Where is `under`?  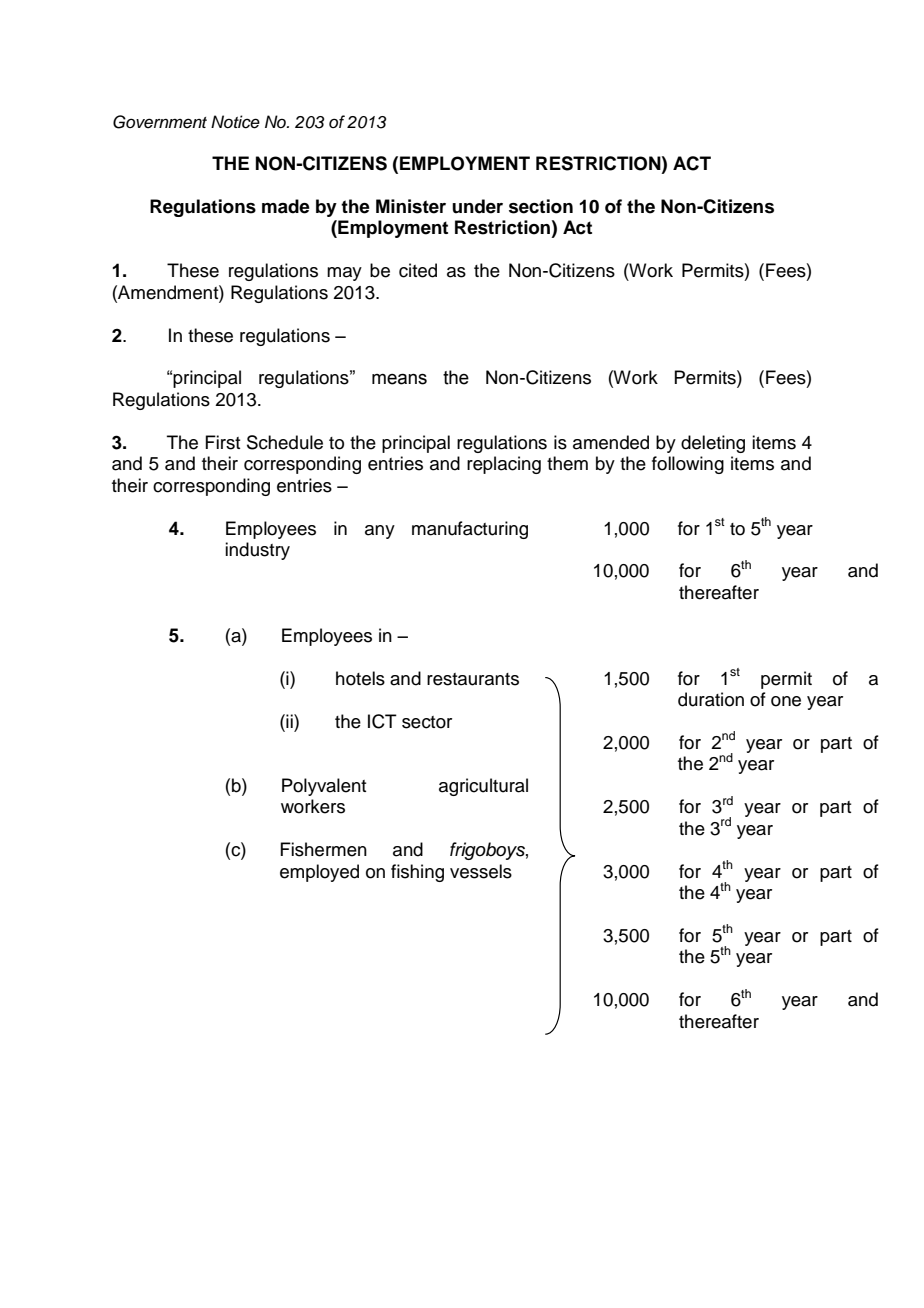
under is located at coordinates (477, 206).
